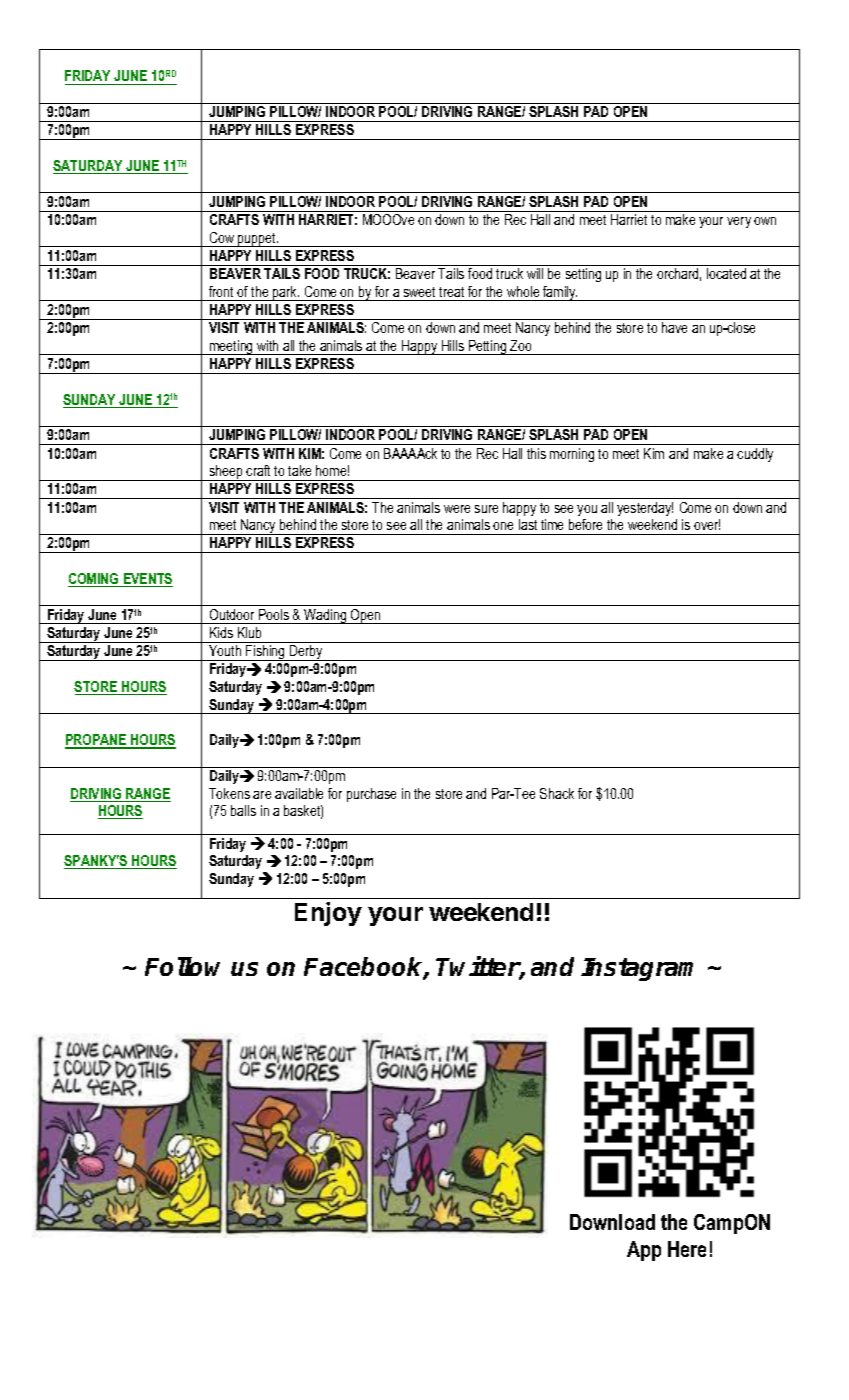 The image size is (849, 1400). I want to click on Enjoy, so click(328, 914).
